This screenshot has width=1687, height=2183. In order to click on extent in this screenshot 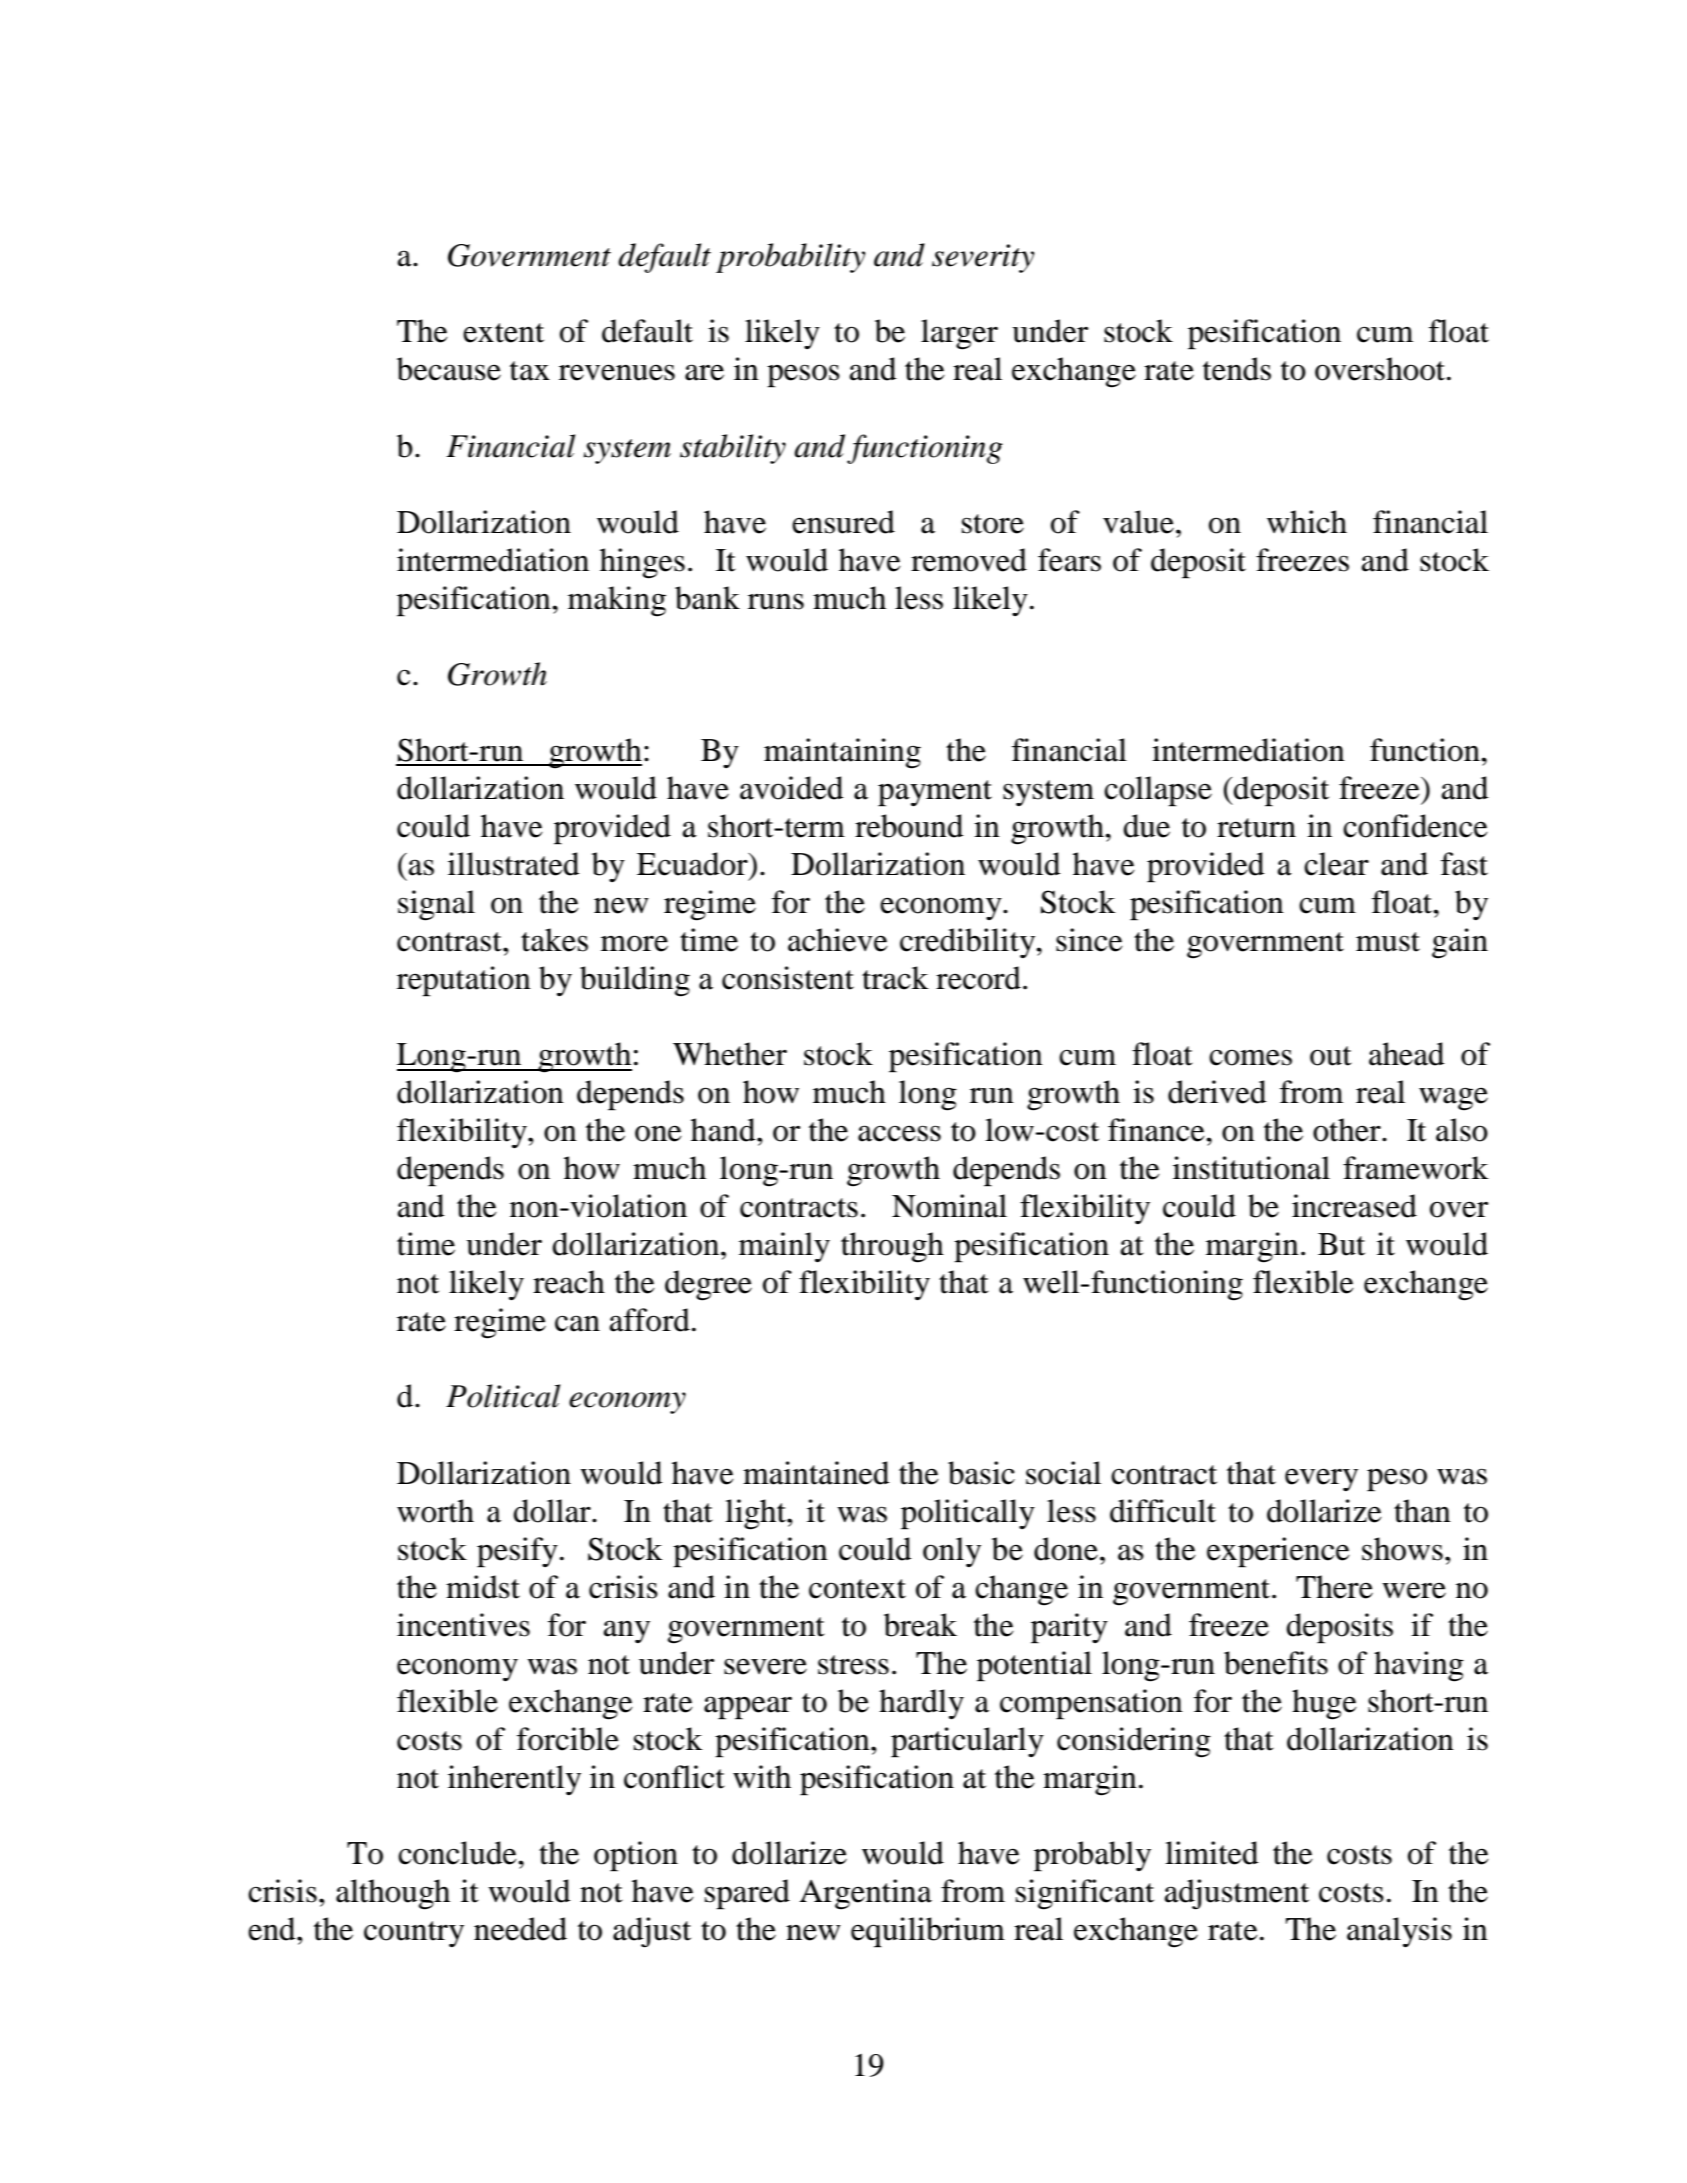, I will do `click(503, 333)`.
